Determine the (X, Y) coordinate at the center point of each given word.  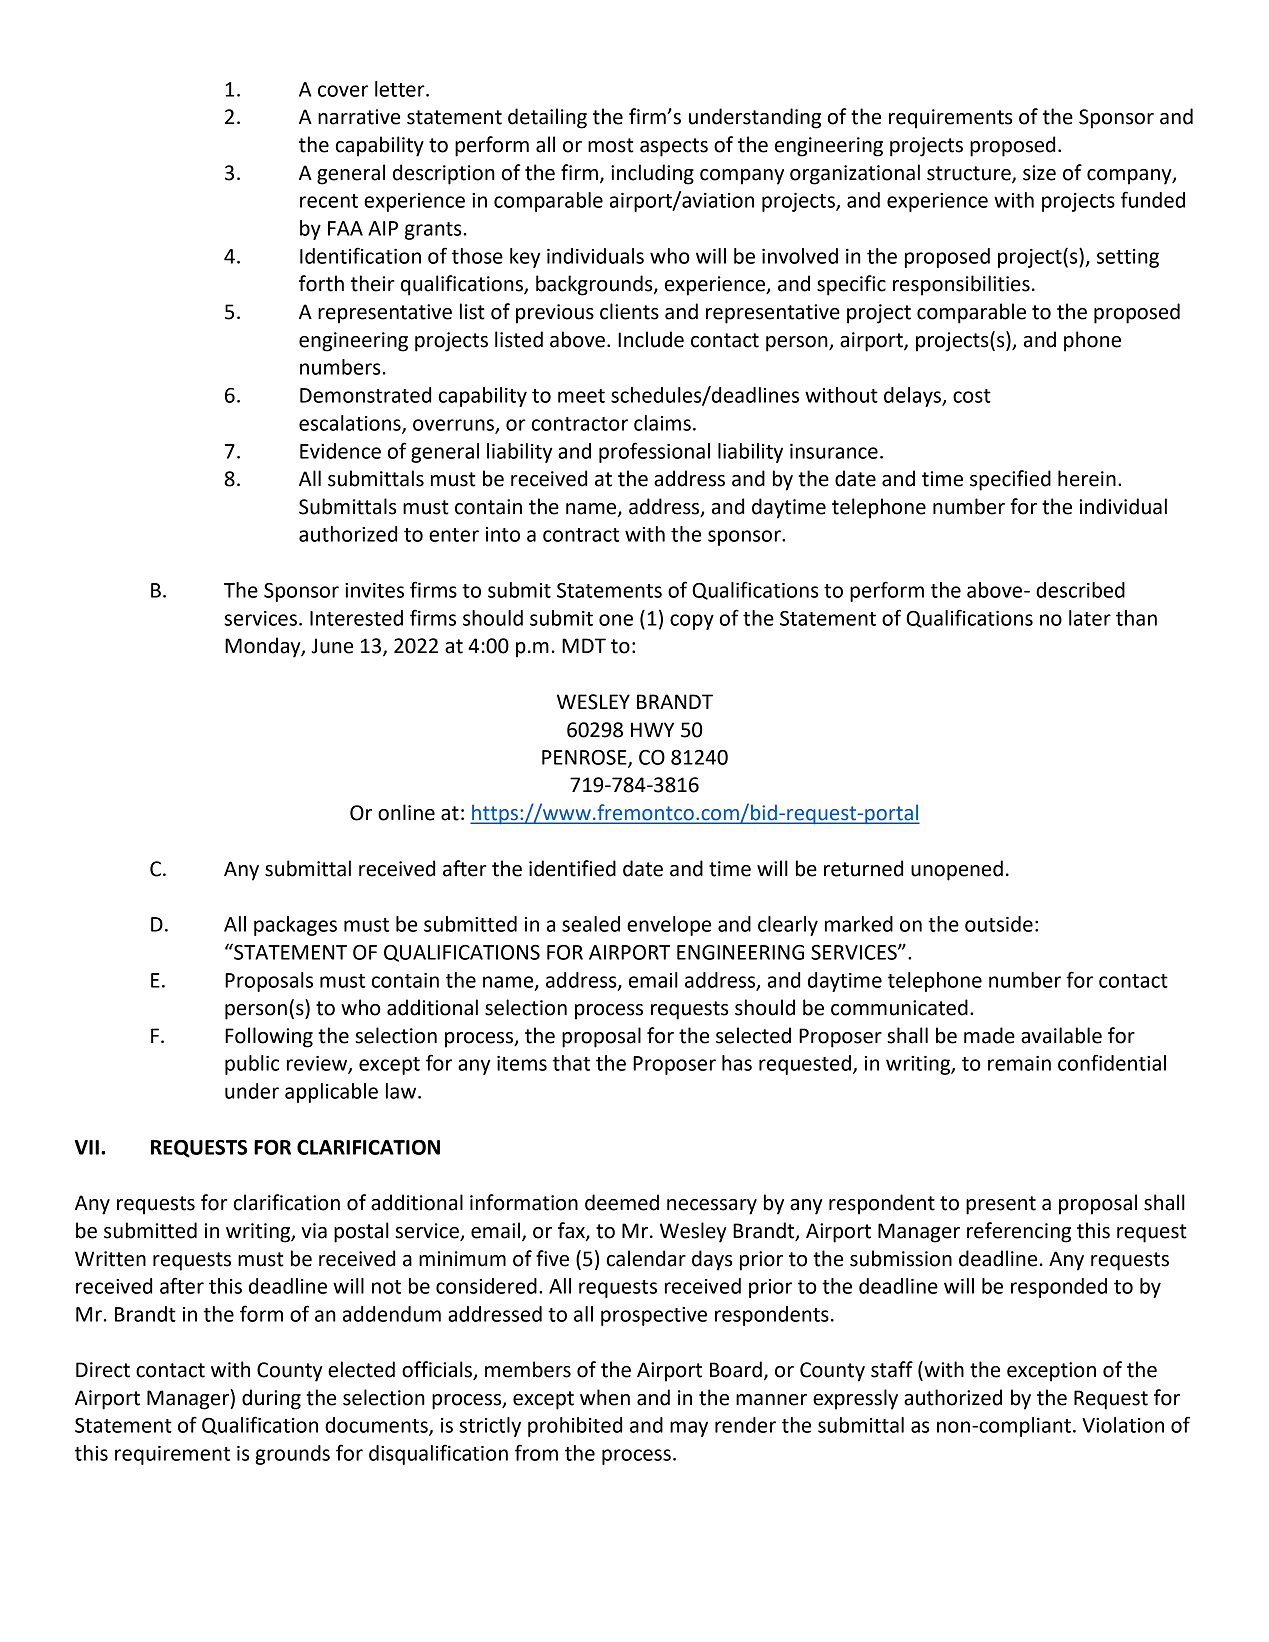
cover (343, 91)
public (252, 1065)
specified (1010, 480)
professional (654, 452)
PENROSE (585, 758)
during (271, 1399)
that (571, 1063)
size (1039, 173)
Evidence (340, 451)
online (406, 812)
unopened (957, 870)
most (611, 145)
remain (1019, 1063)
